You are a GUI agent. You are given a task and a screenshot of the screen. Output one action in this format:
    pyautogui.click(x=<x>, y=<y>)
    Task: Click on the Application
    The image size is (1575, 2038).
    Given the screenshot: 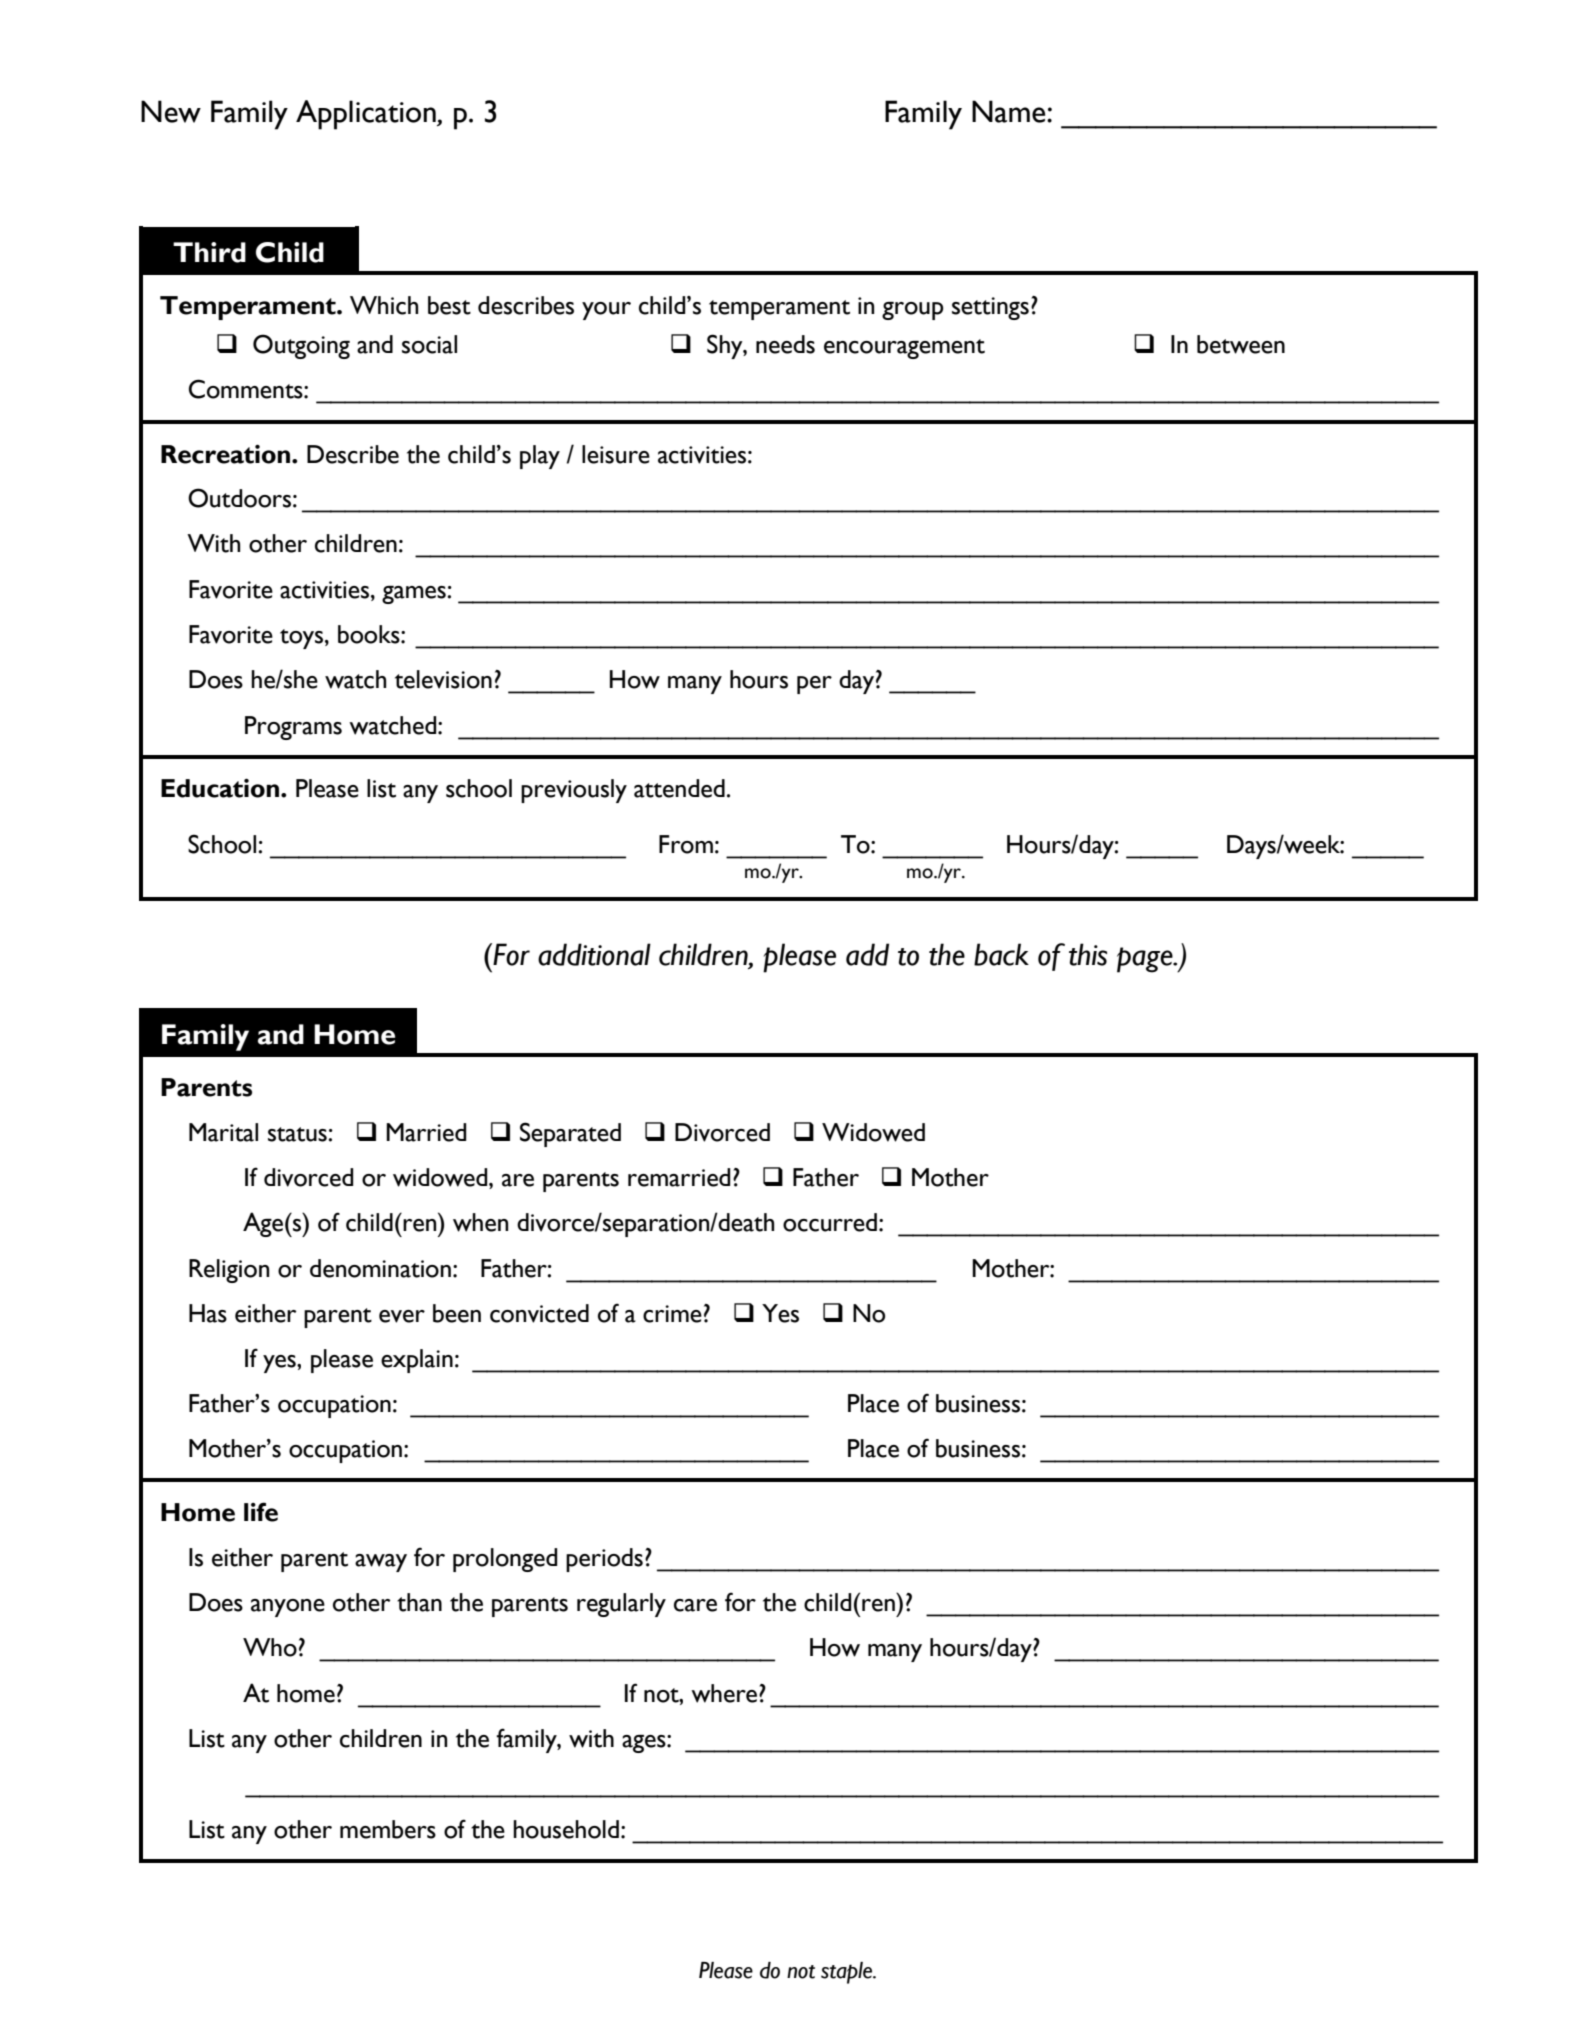 What is the action you would take?
    pyautogui.click(x=367, y=115)
